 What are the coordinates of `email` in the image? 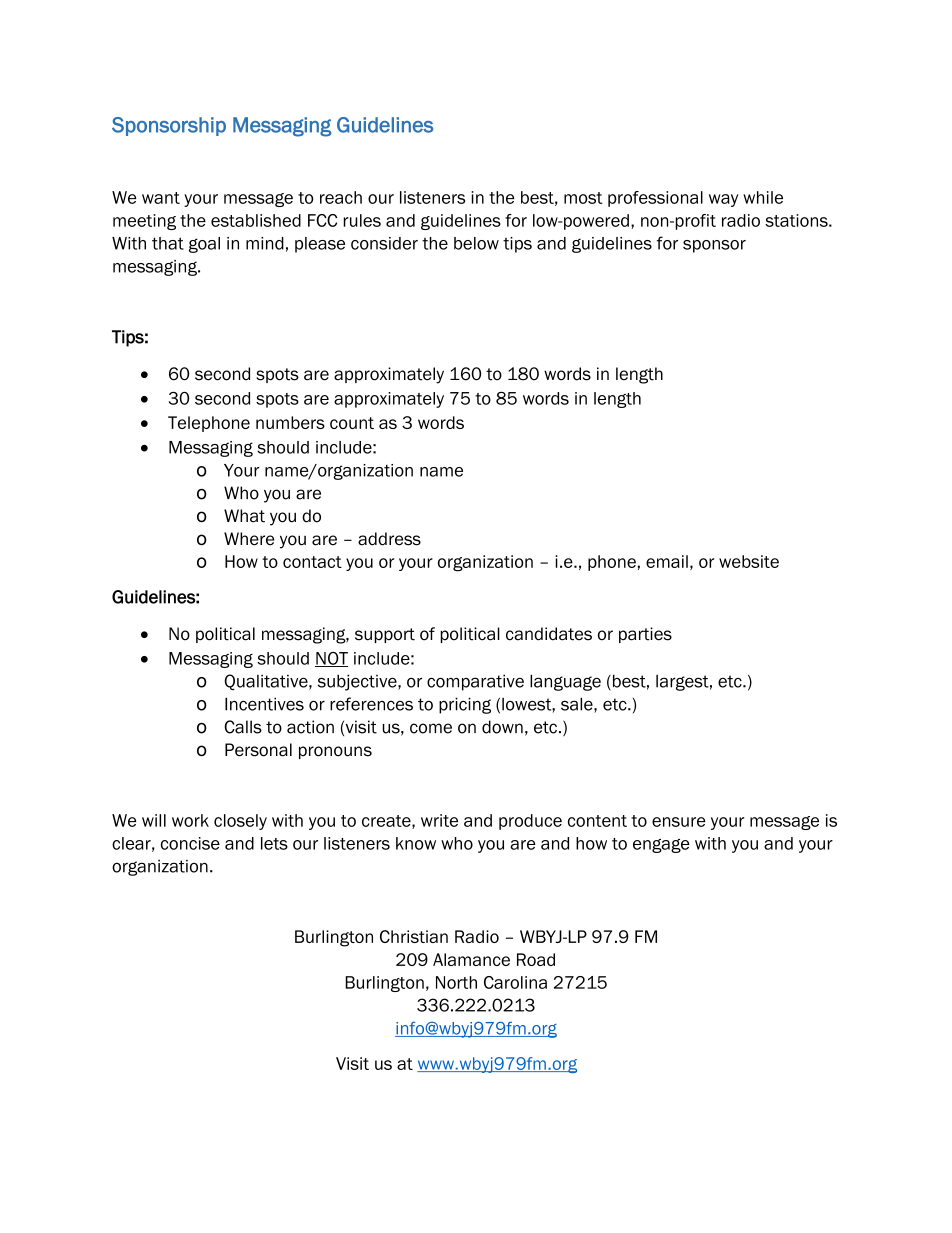 It's located at (667, 561).
